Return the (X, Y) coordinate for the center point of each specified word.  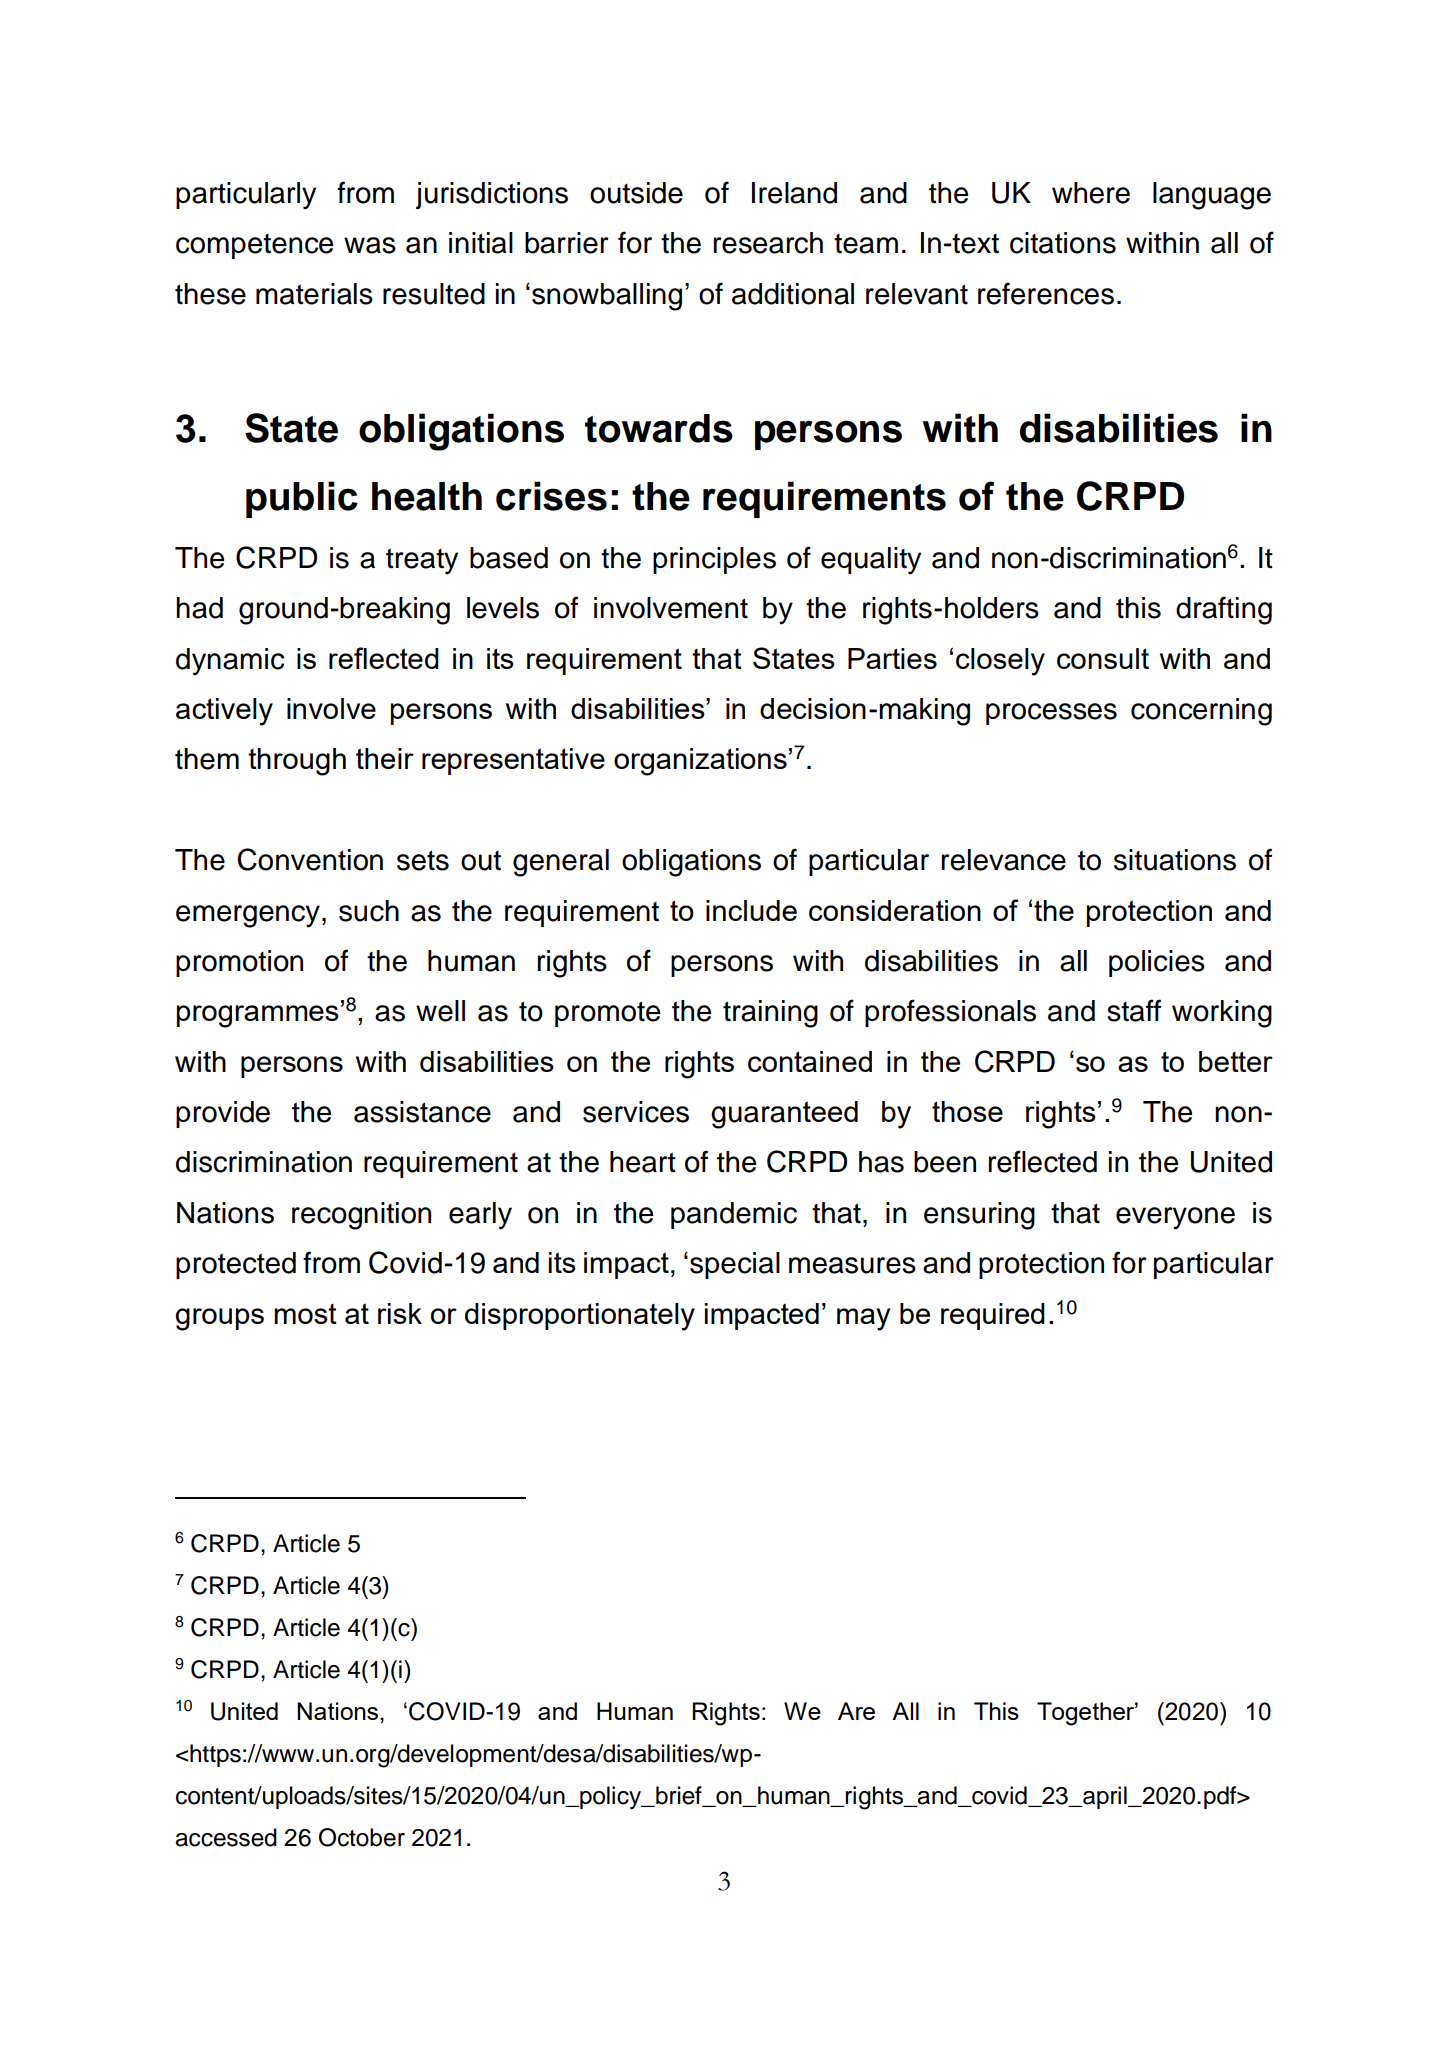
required (993, 1316)
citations (1063, 243)
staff (1134, 1010)
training (770, 1014)
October (362, 1837)
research (768, 243)
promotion (239, 963)
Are (856, 1711)
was (370, 245)
